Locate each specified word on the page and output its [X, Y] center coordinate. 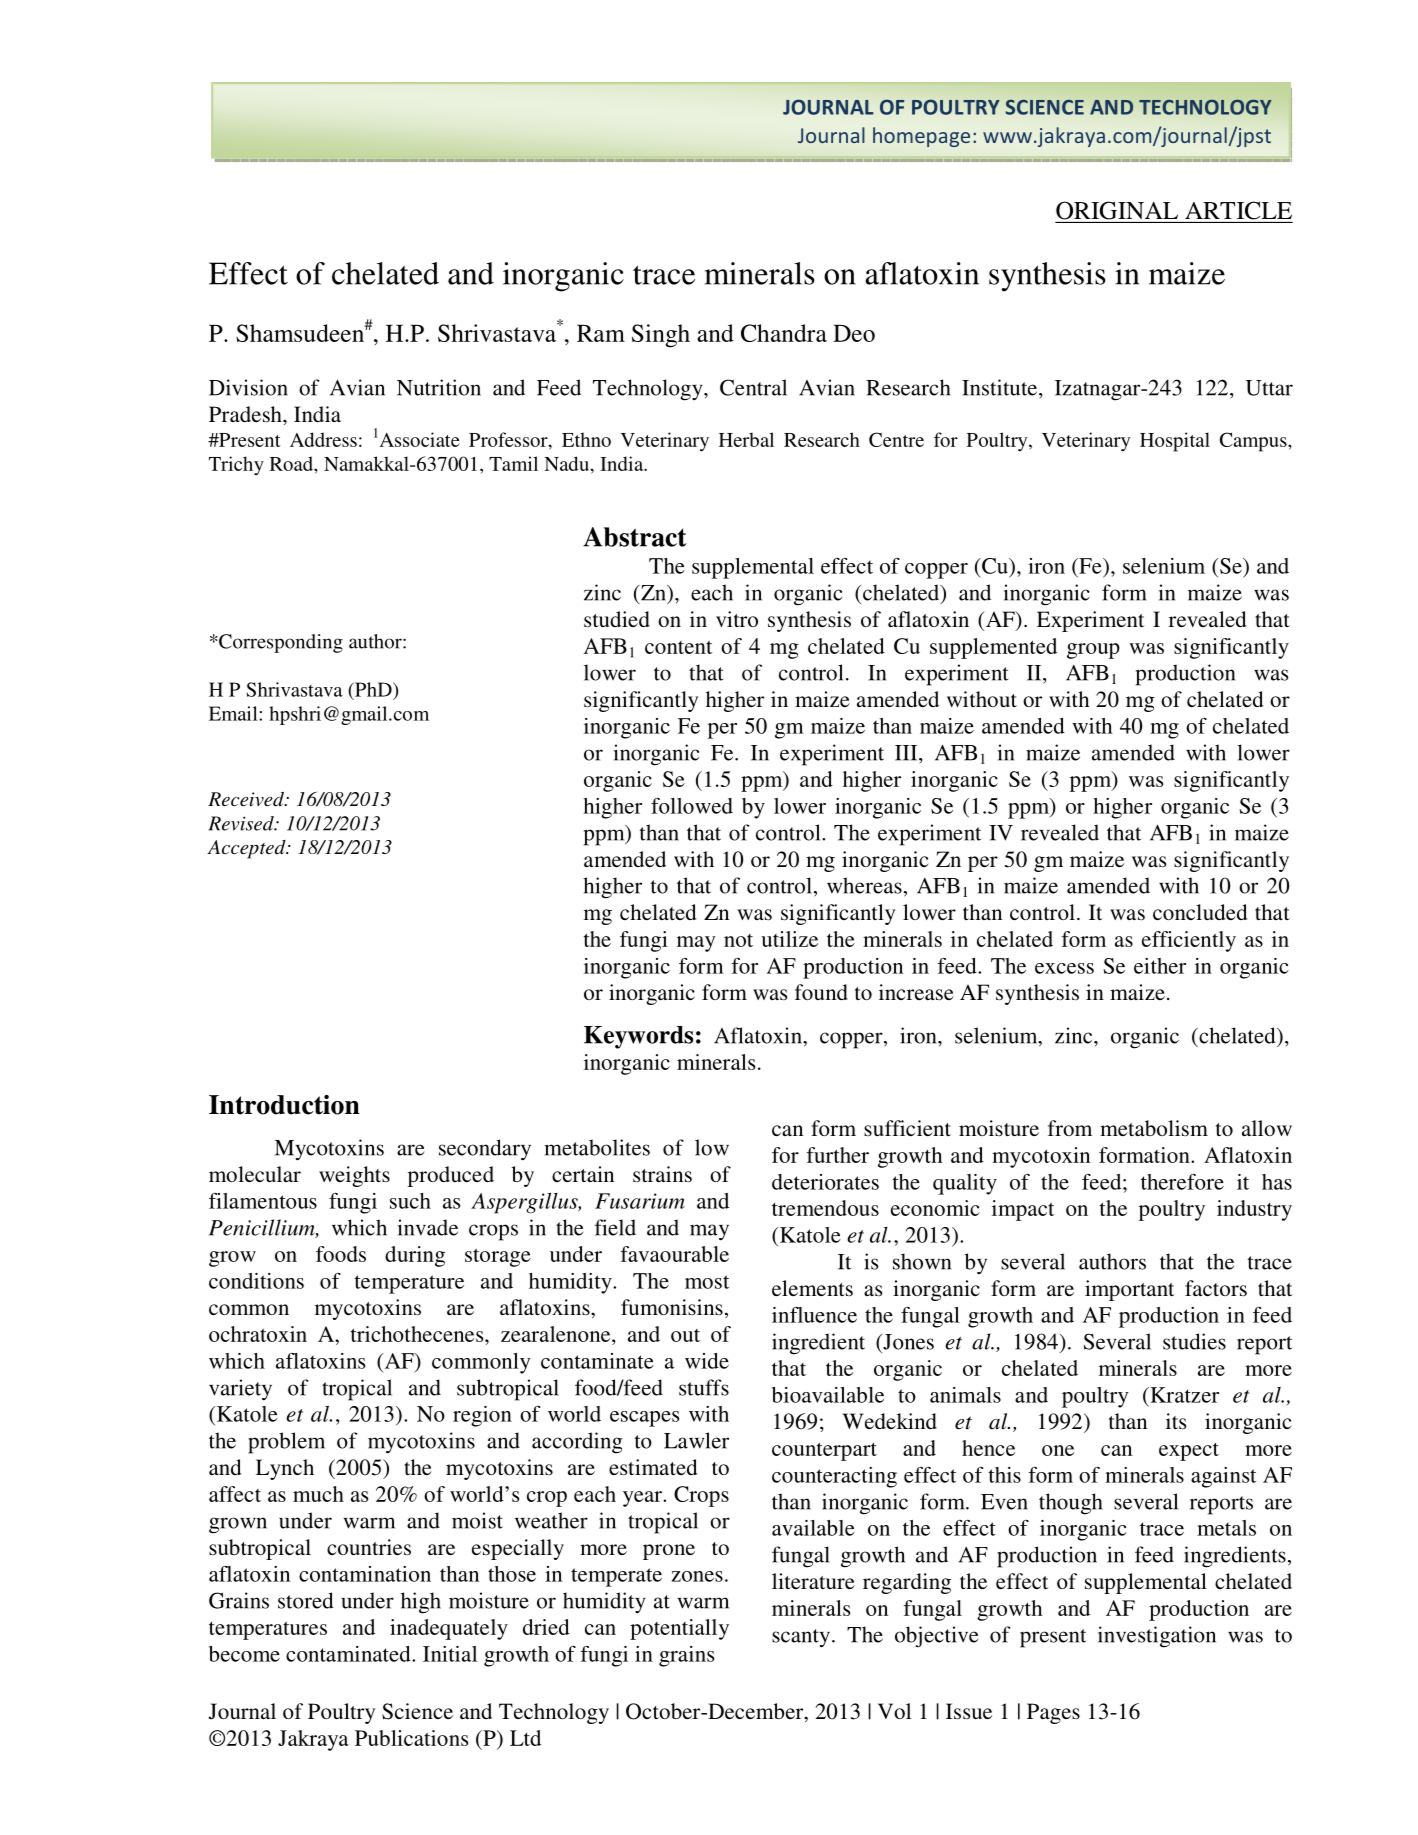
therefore [1182, 1181]
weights [354, 1176]
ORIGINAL [1117, 210]
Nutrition [439, 387]
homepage [921, 137]
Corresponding [280, 643]
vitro [737, 619]
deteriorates [825, 1182]
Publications [411, 1738]
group [1093, 651]
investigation [1157, 1637]
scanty [802, 1638]
